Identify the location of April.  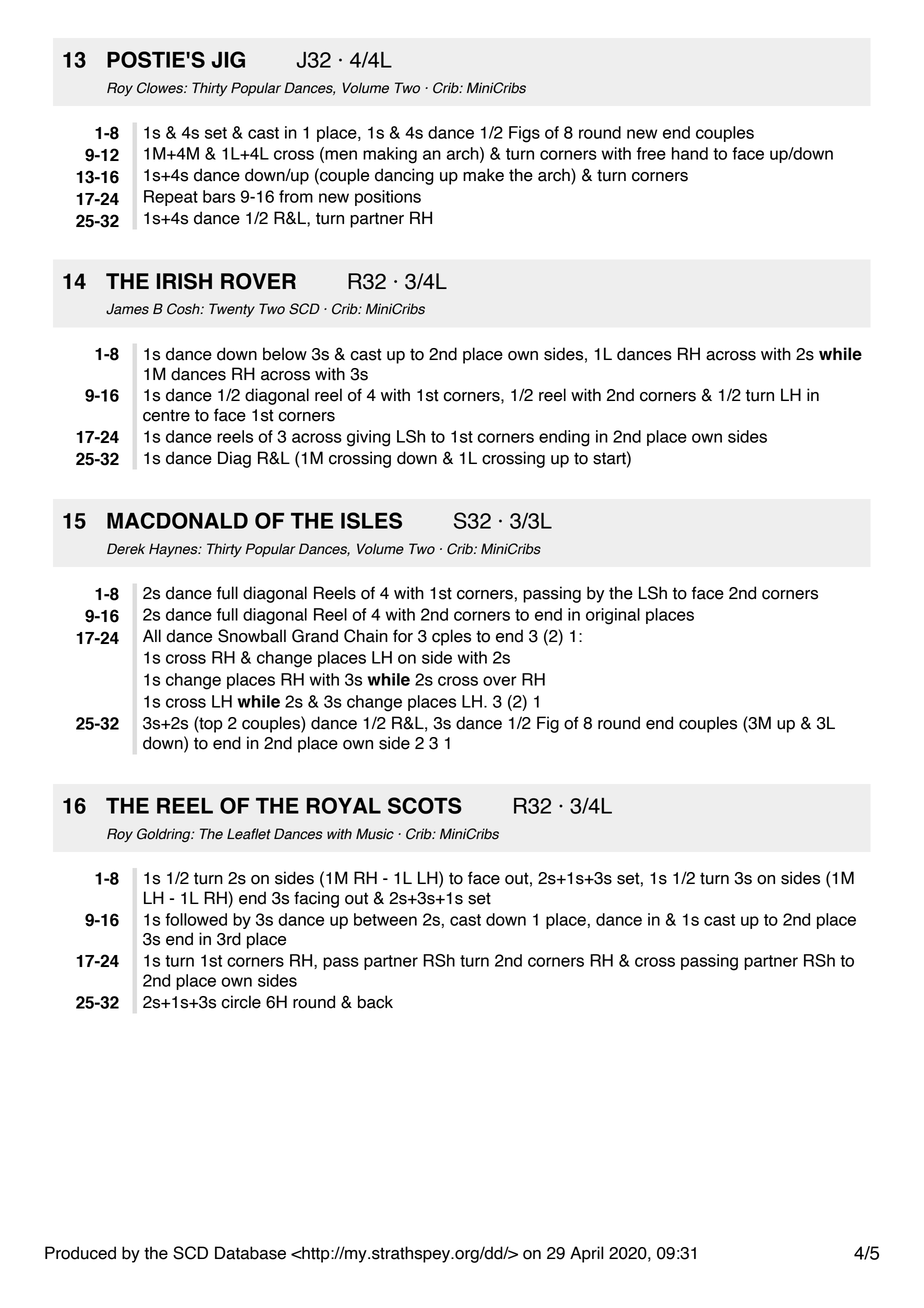
(587, 1254).
